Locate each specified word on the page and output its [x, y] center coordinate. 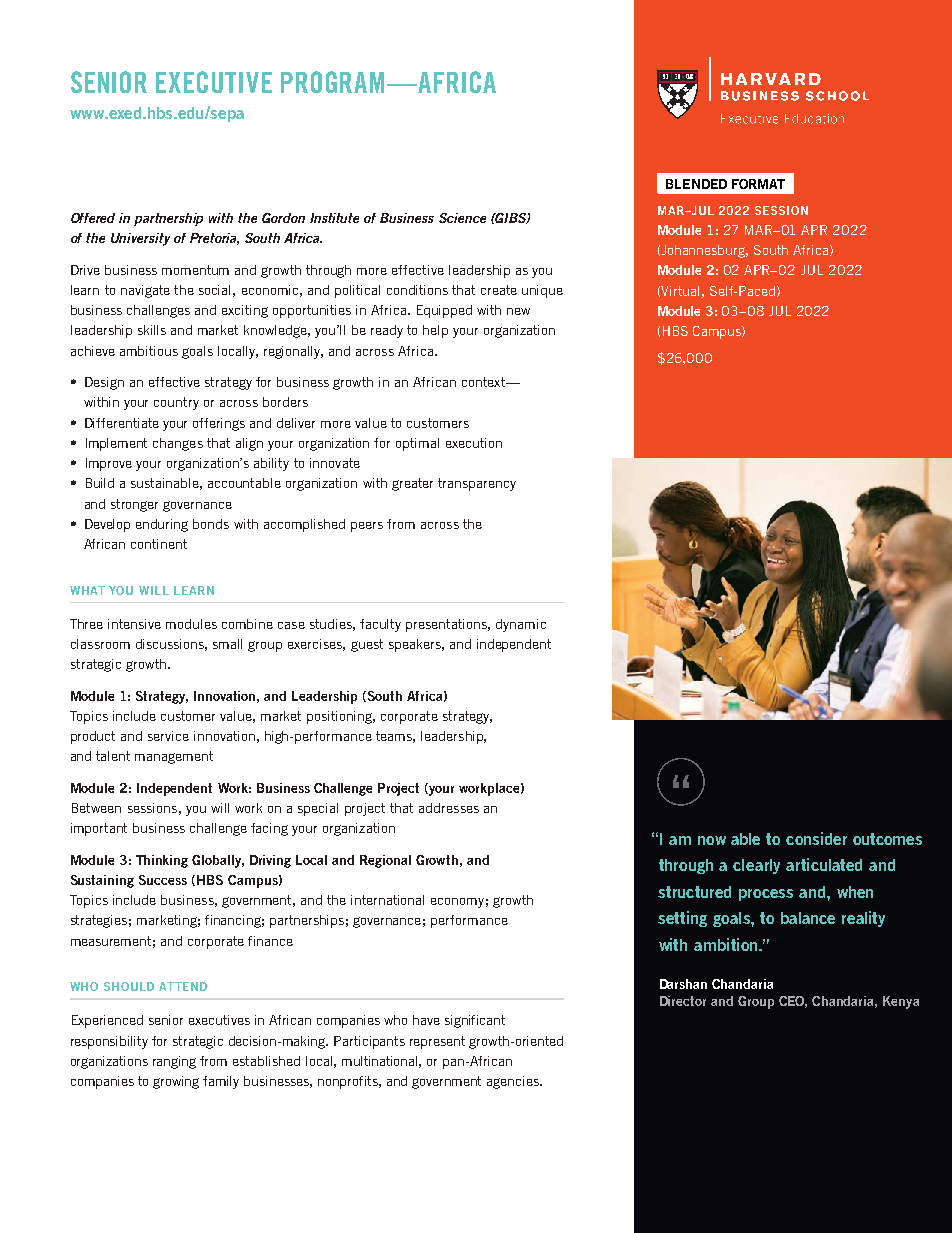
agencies [514, 1082]
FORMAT [758, 184]
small [227, 644]
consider [816, 838]
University [140, 239]
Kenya [901, 1002]
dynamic [521, 625]
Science [462, 218]
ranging [174, 1062]
